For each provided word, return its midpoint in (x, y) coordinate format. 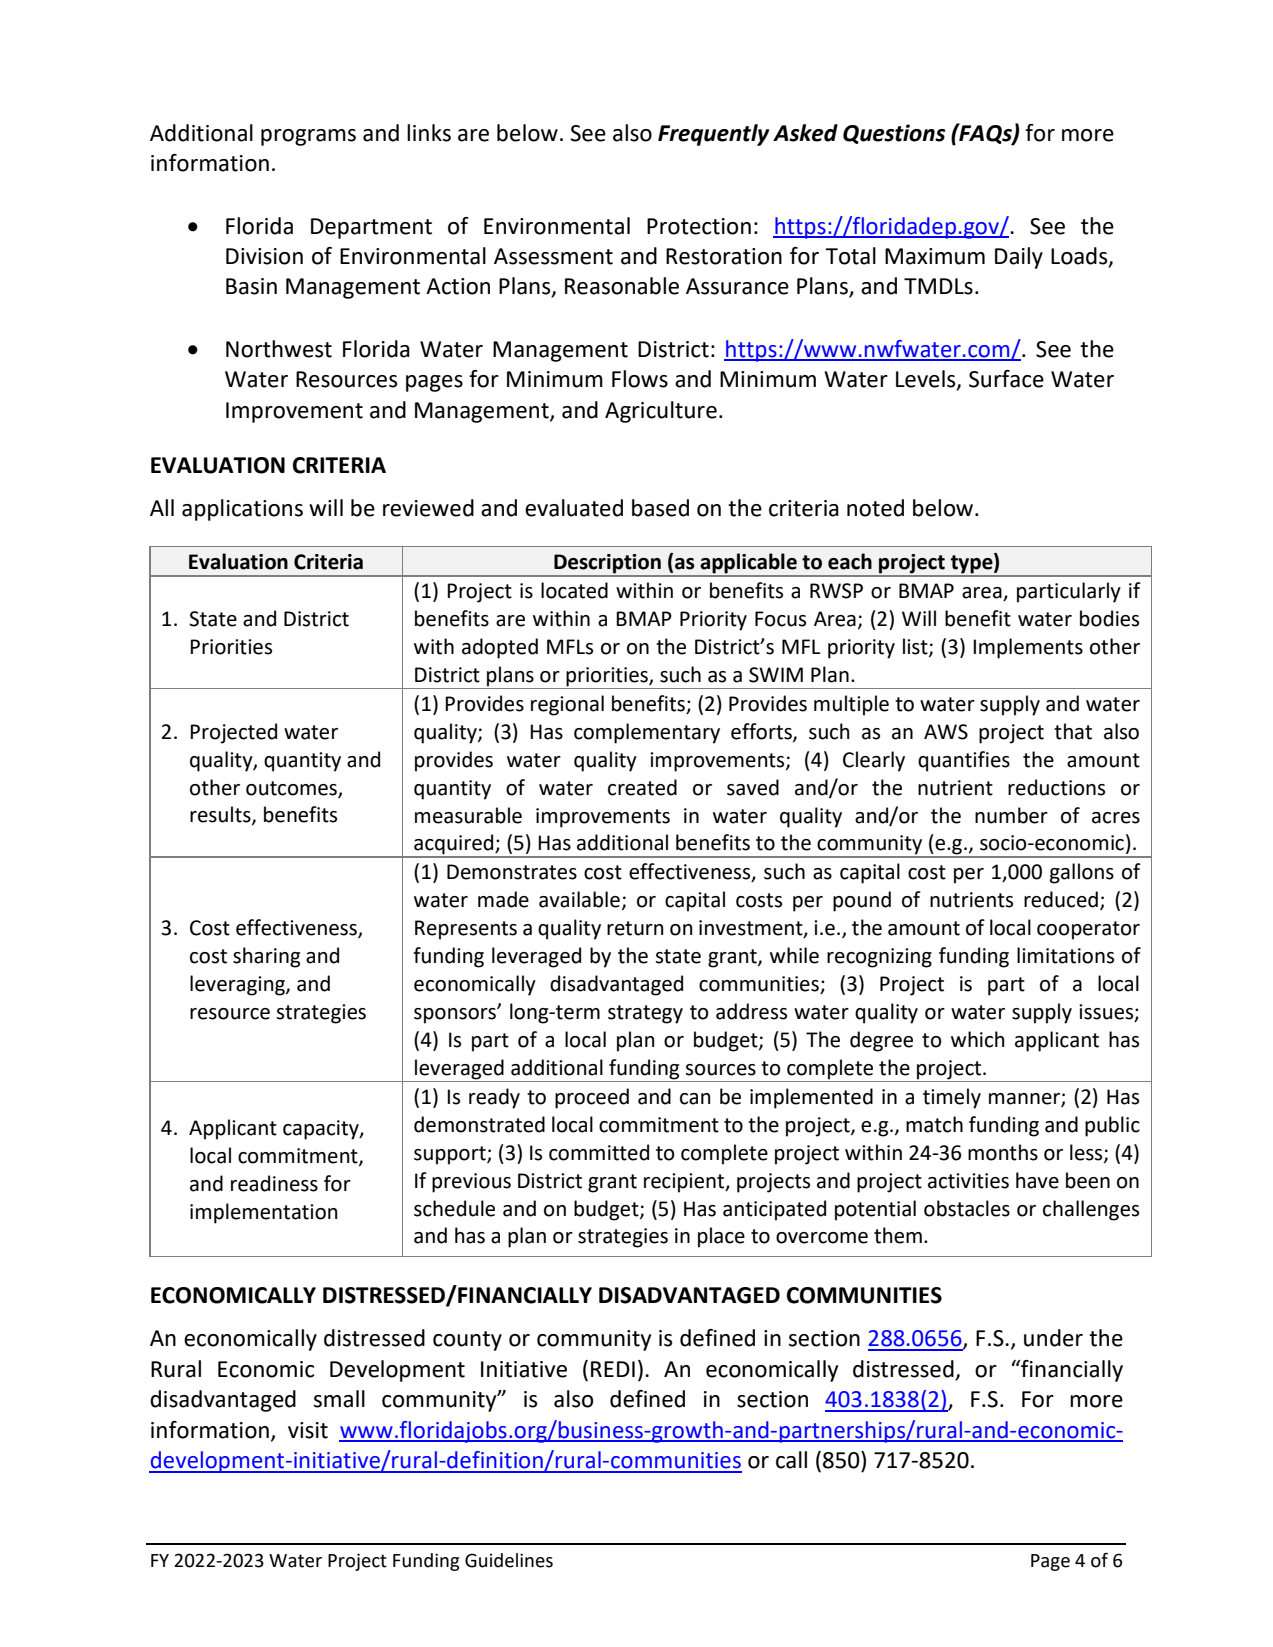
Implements (1028, 648)
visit (308, 1430)
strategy (645, 1014)
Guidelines (509, 1560)
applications (242, 510)
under (1053, 1338)
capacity (322, 1130)
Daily (1019, 258)
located (574, 590)
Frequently (713, 135)
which (978, 1039)
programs (308, 137)
